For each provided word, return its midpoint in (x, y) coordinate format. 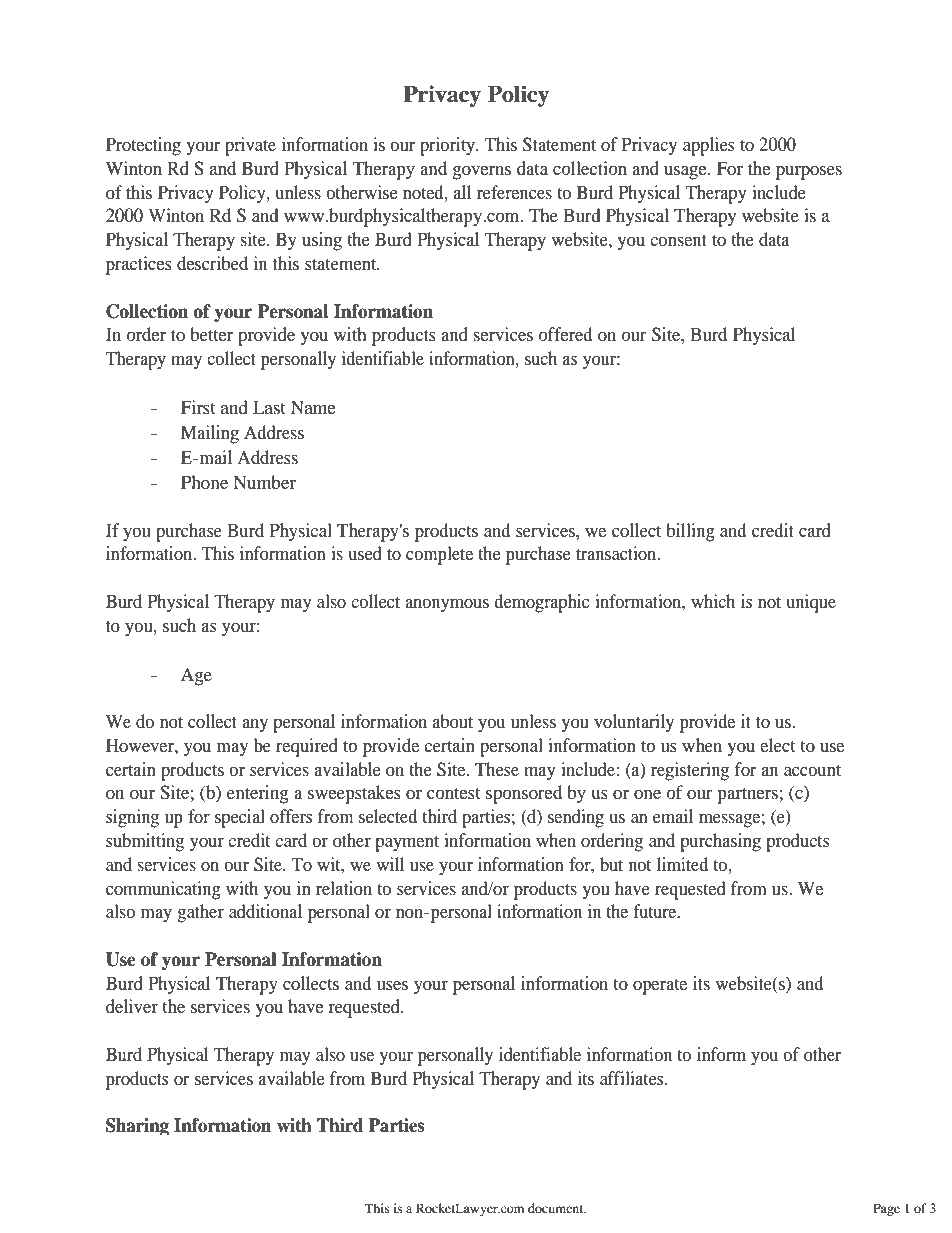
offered (565, 334)
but (611, 864)
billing (690, 532)
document (557, 1208)
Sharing (137, 1126)
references (514, 192)
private (250, 146)
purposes (809, 173)
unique (811, 603)
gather (200, 913)
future (656, 911)
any (255, 726)
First (198, 407)
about (453, 721)
